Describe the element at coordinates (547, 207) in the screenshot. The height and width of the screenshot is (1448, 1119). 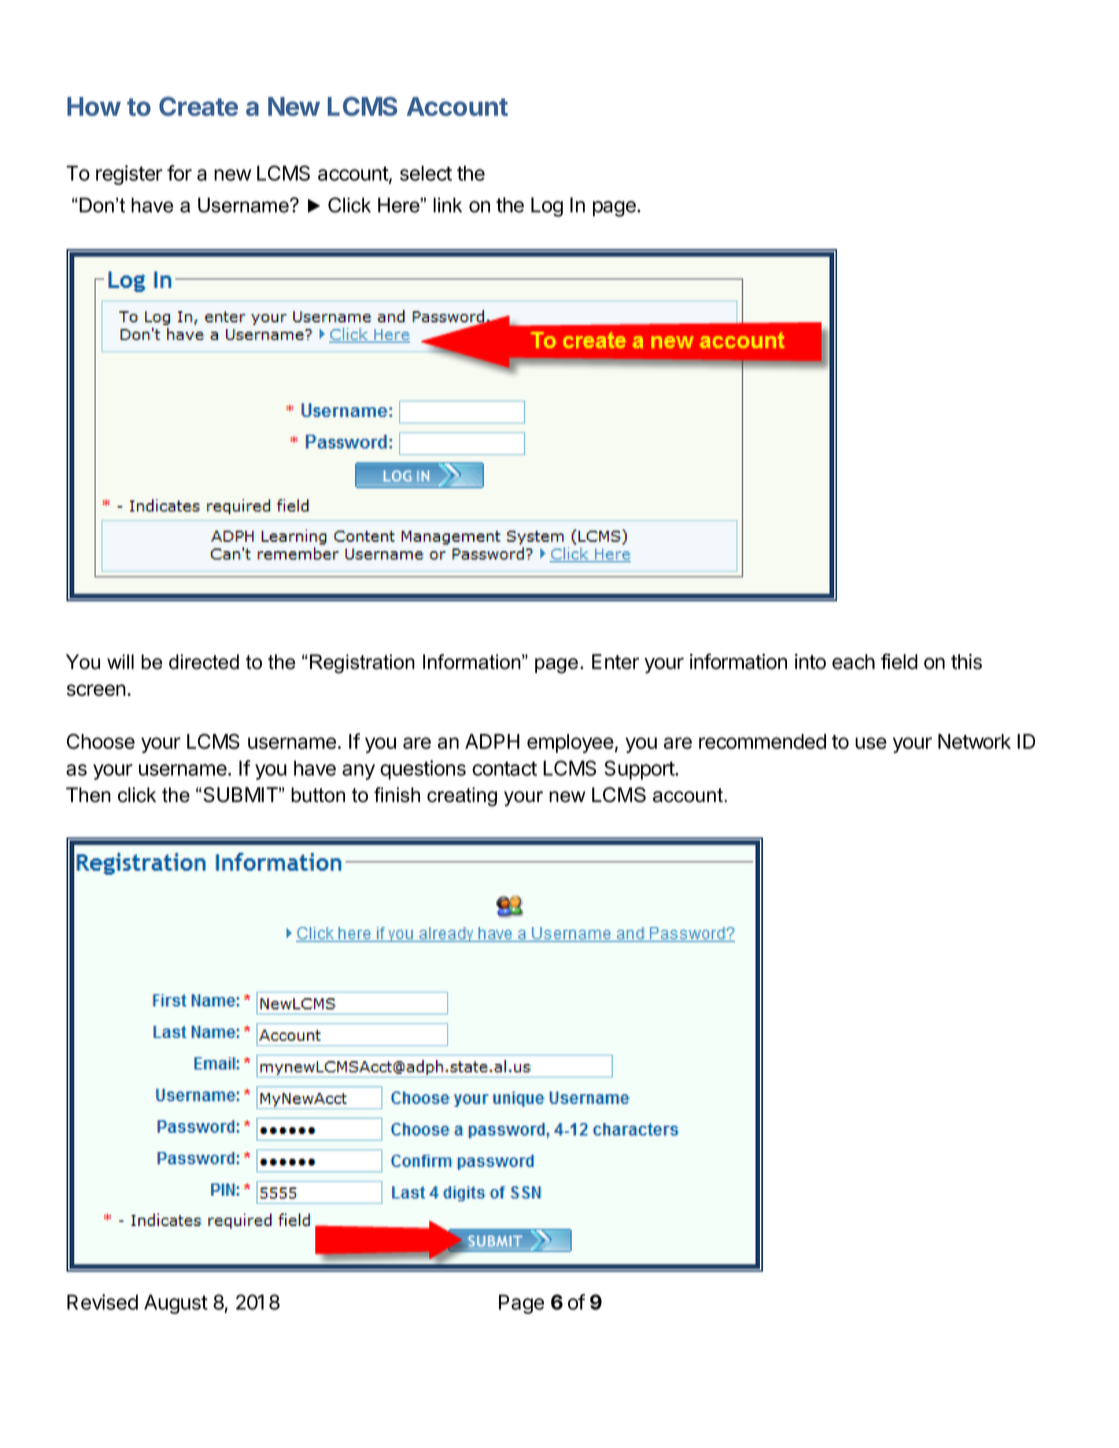
I see `Log` at that location.
